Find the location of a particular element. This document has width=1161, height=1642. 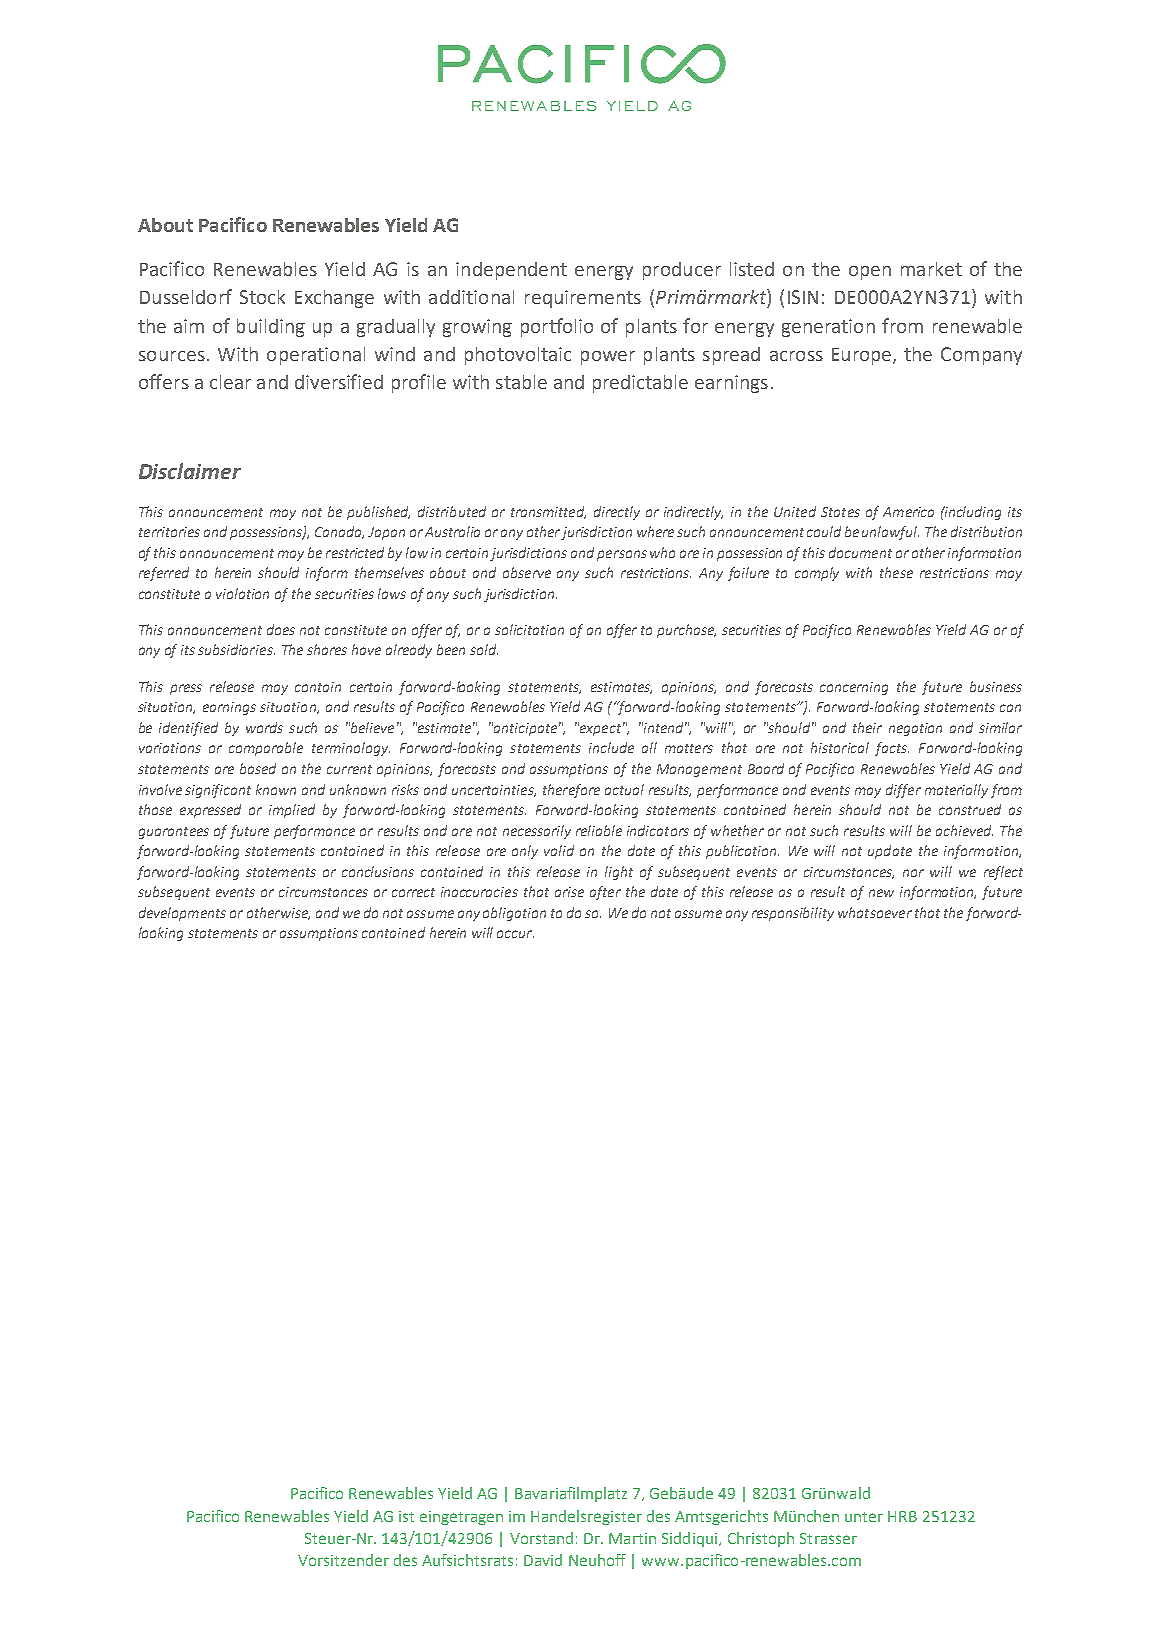

solicitation is located at coordinates (529, 629).
